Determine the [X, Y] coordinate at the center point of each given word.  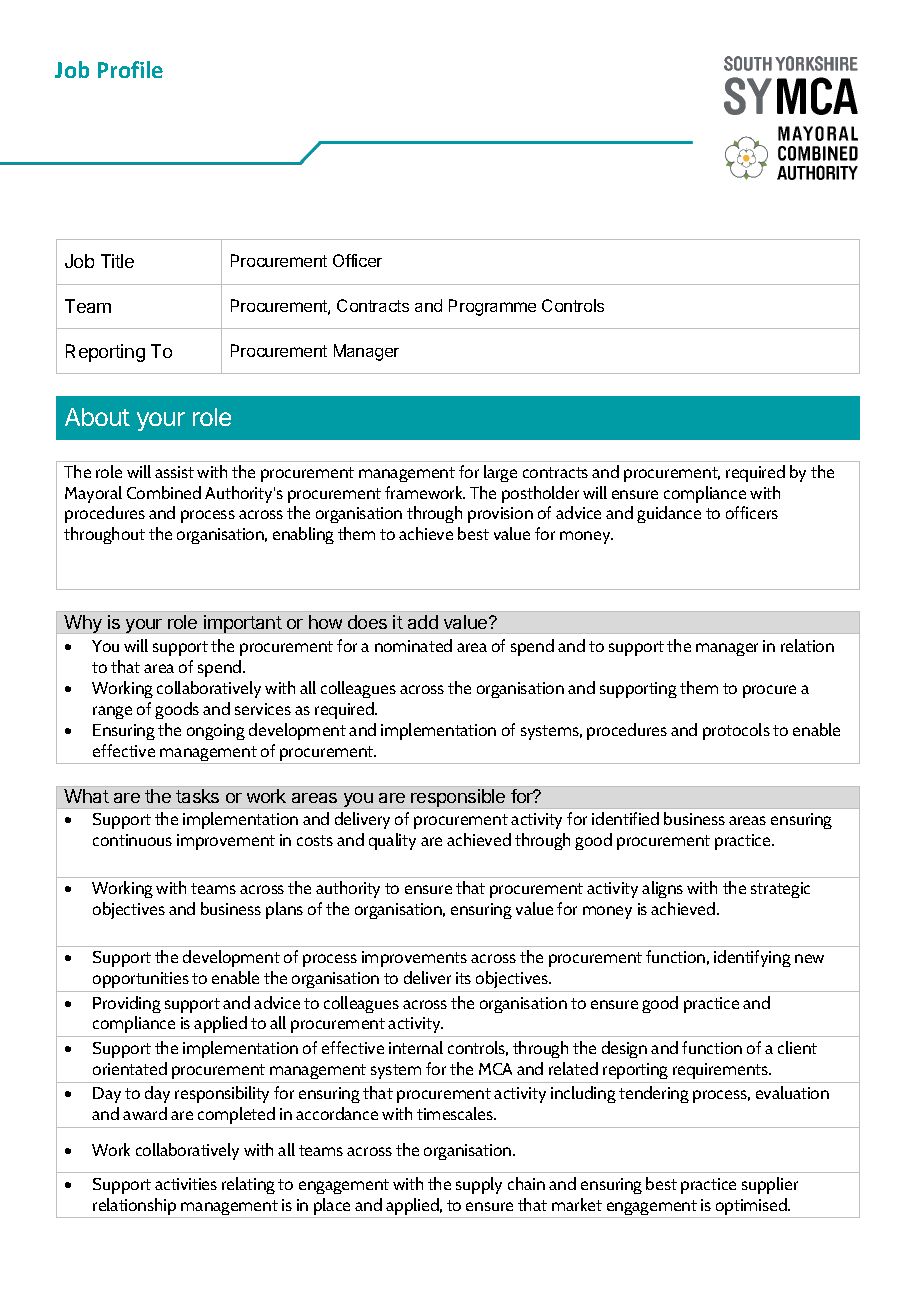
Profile [130, 69]
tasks [197, 796]
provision [500, 515]
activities [186, 1184]
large [500, 473]
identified [625, 818]
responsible [458, 798]
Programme [492, 307]
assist [174, 472]
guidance [669, 514]
